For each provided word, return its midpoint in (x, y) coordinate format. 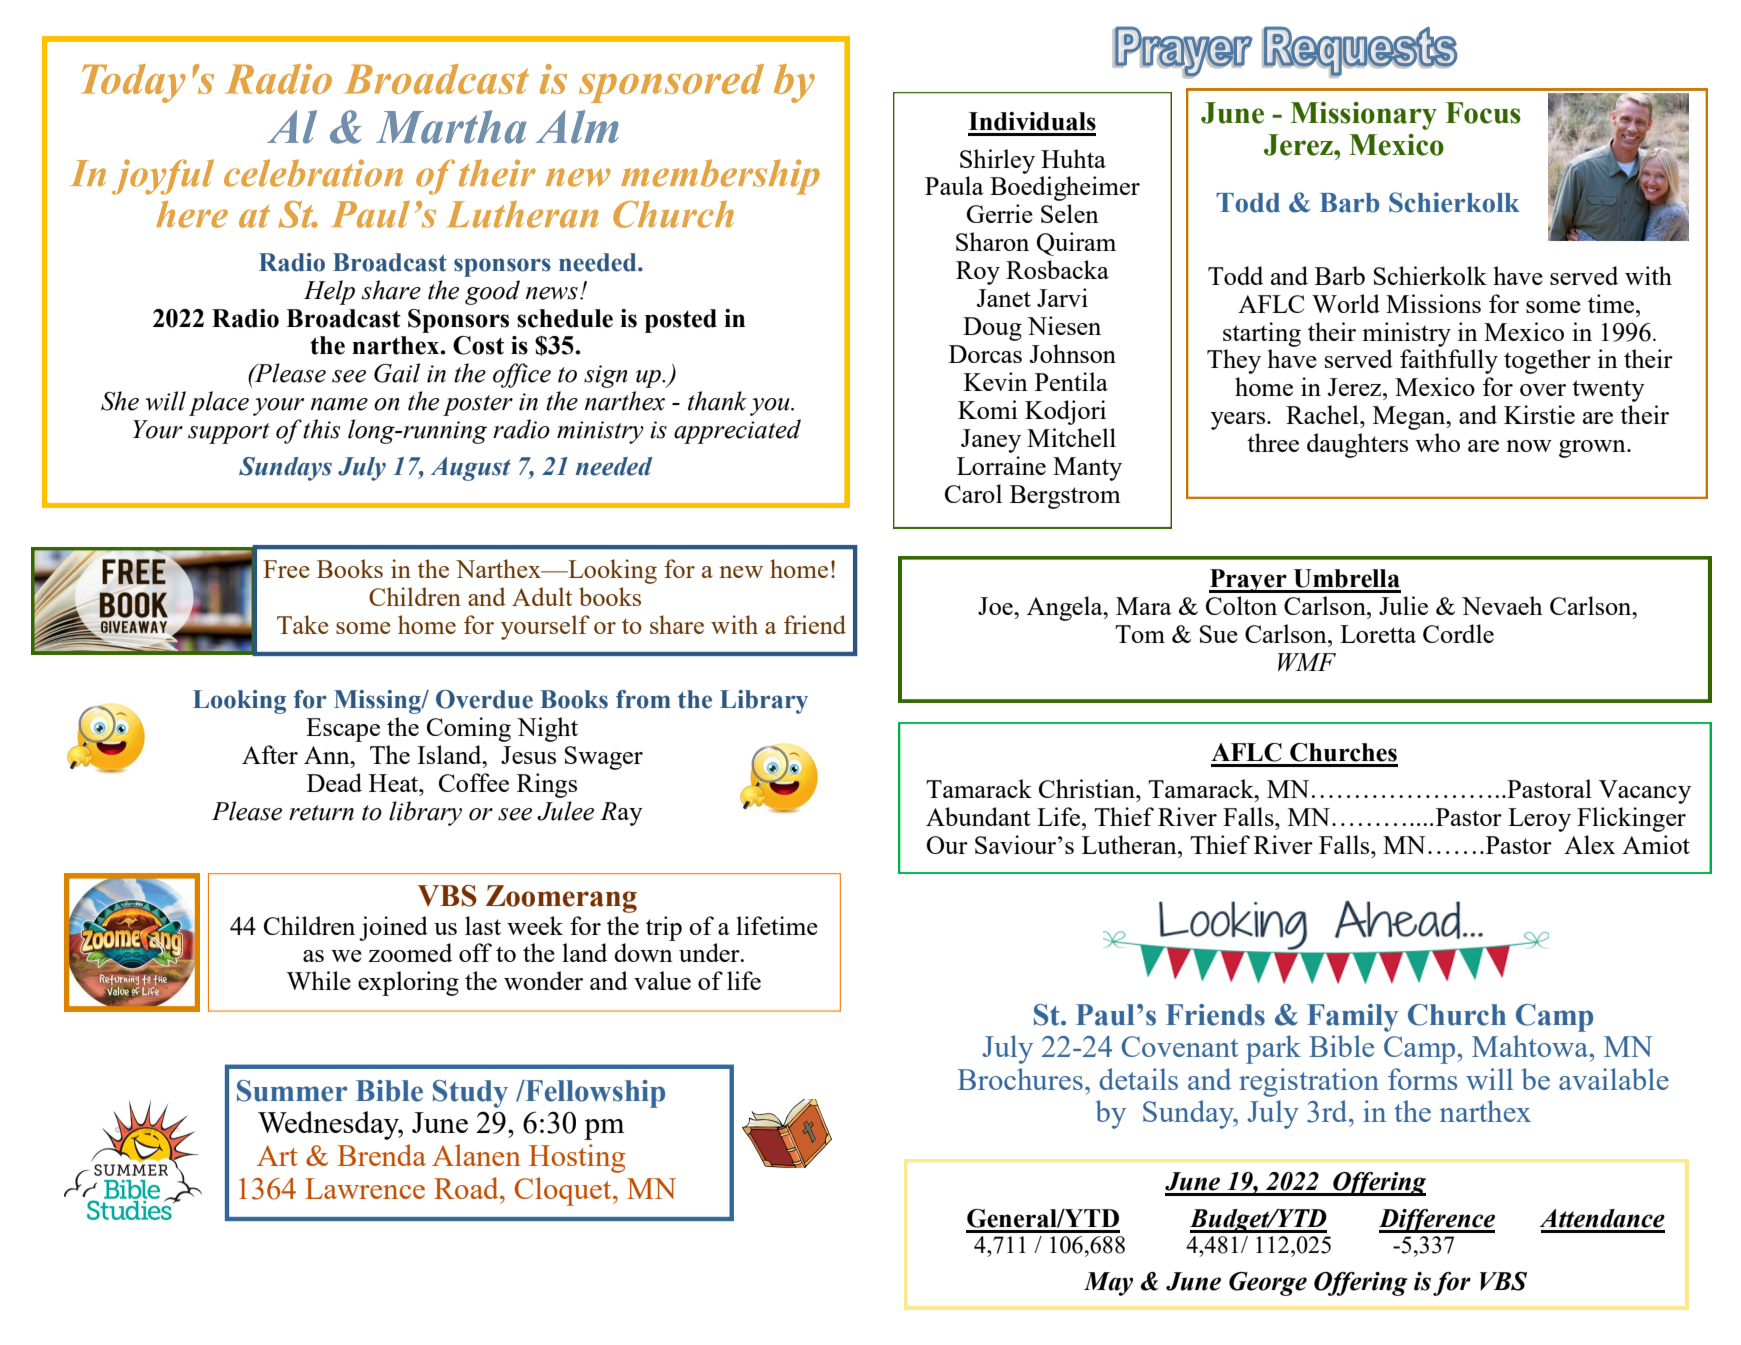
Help (329, 292)
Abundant (978, 816)
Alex (1589, 844)
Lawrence (365, 1188)
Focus (1483, 113)
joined (393, 928)
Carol (973, 493)
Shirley (997, 161)
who (1437, 442)
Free (286, 569)
